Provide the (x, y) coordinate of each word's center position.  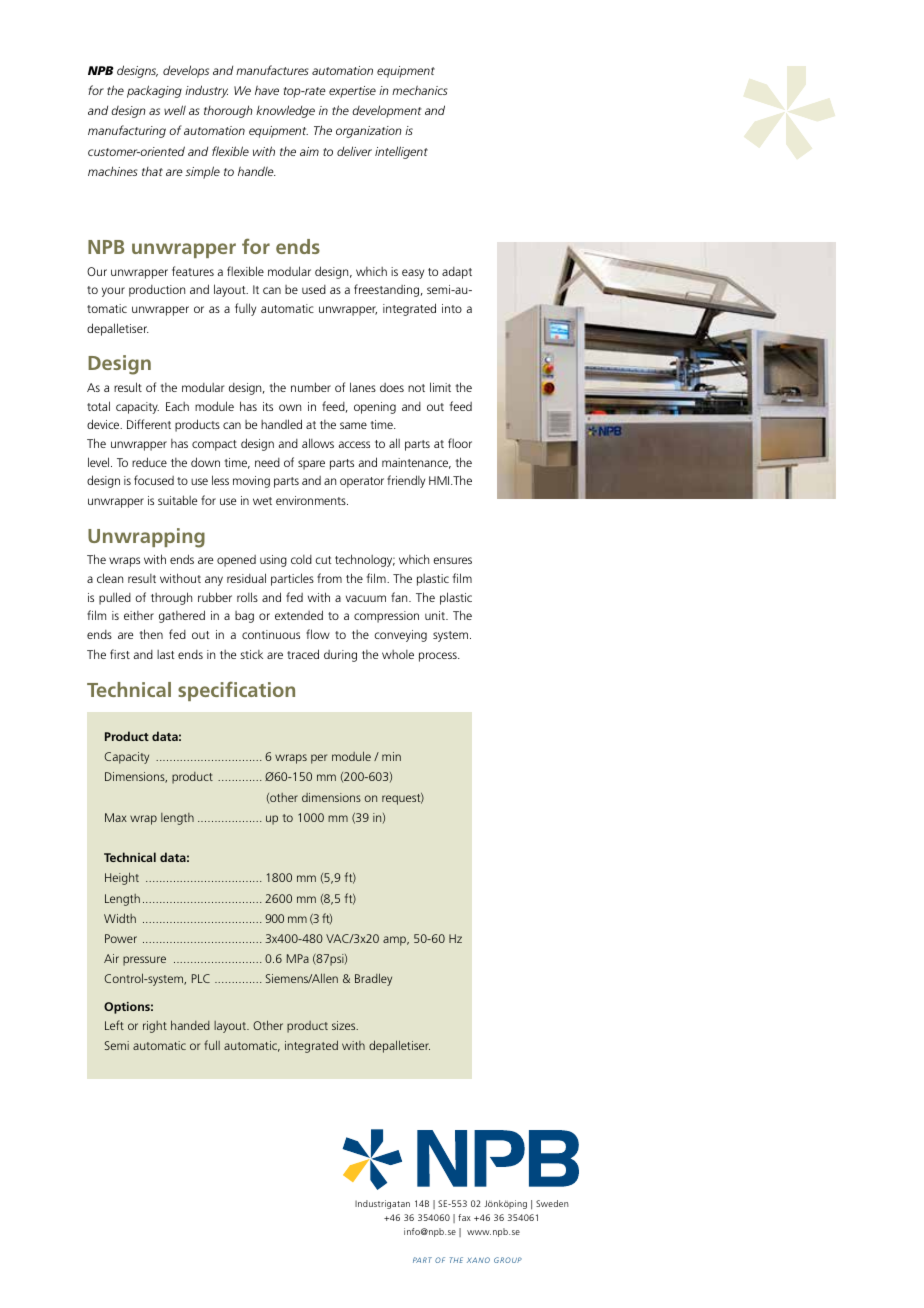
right (155, 1027)
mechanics (420, 90)
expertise (352, 92)
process (439, 657)
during (340, 656)
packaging (154, 91)
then (151, 634)
